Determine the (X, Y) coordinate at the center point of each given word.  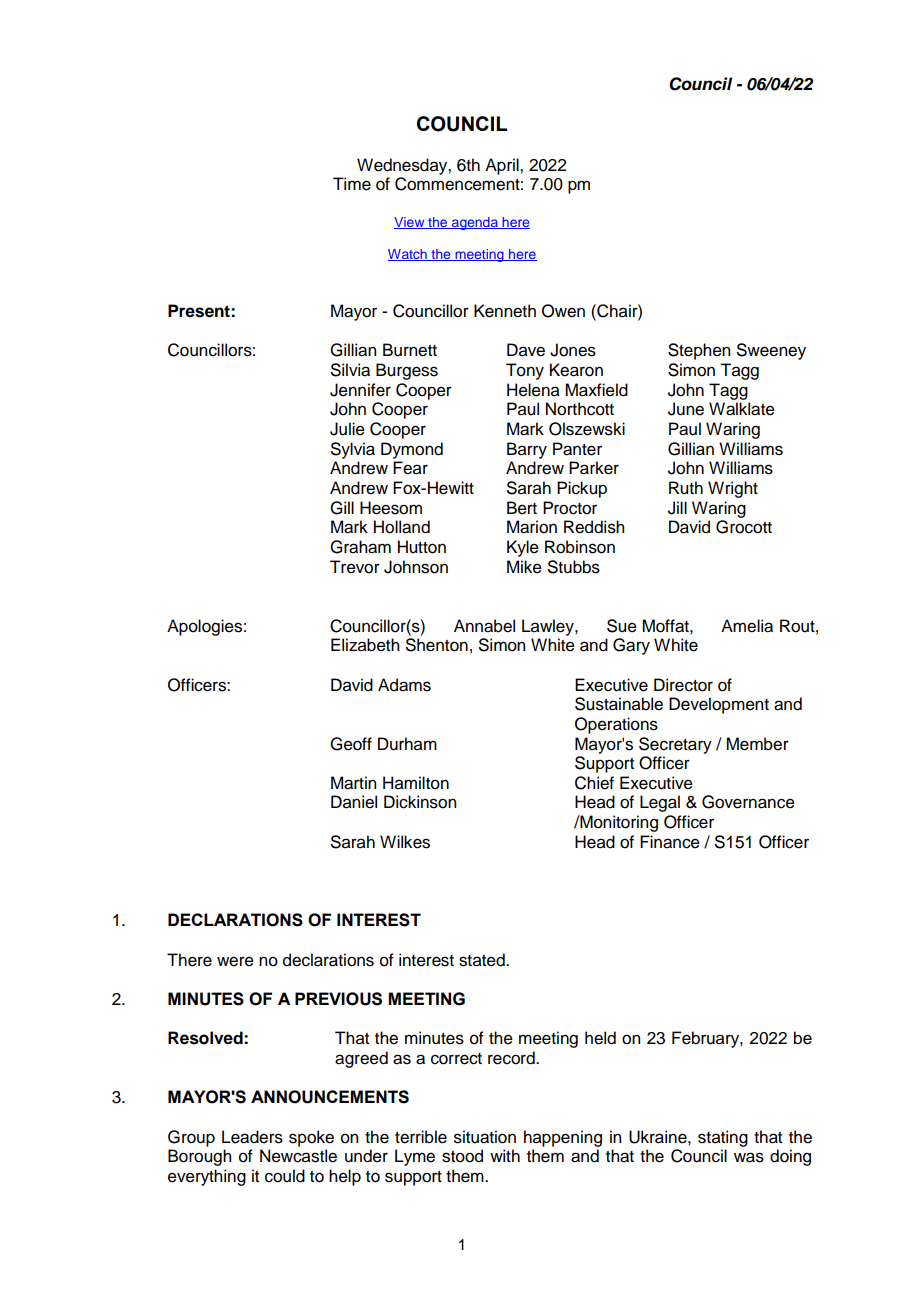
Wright (733, 489)
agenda (475, 223)
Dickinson (420, 802)
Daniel (354, 802)
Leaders (252, 1137)
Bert (522, 508)
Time (352, 184)
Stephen (699, 351)
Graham (360, 547)
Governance (748, 802)
